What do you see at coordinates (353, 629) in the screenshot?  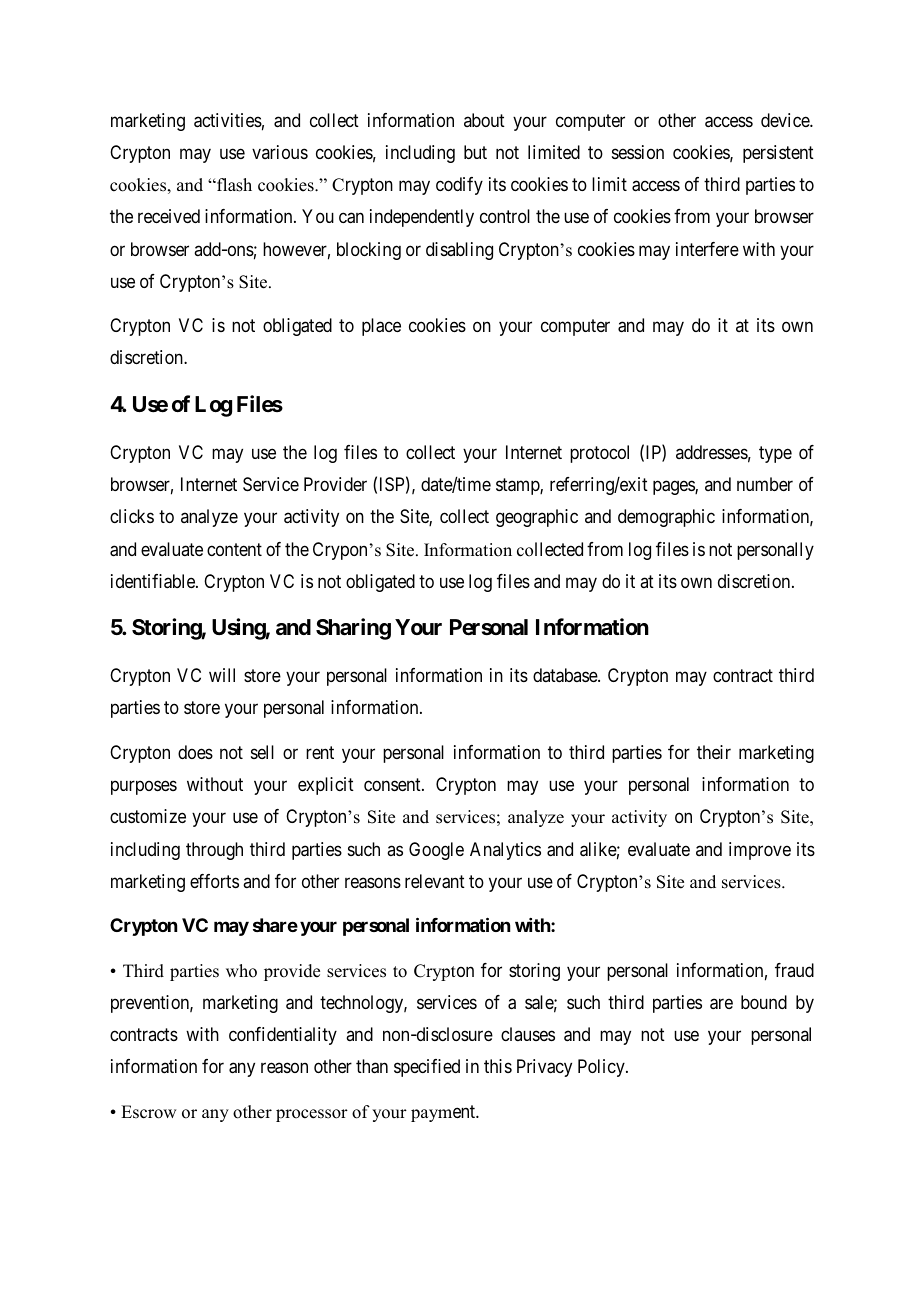 I see `Sharing` at bounding box center [353, 629].
